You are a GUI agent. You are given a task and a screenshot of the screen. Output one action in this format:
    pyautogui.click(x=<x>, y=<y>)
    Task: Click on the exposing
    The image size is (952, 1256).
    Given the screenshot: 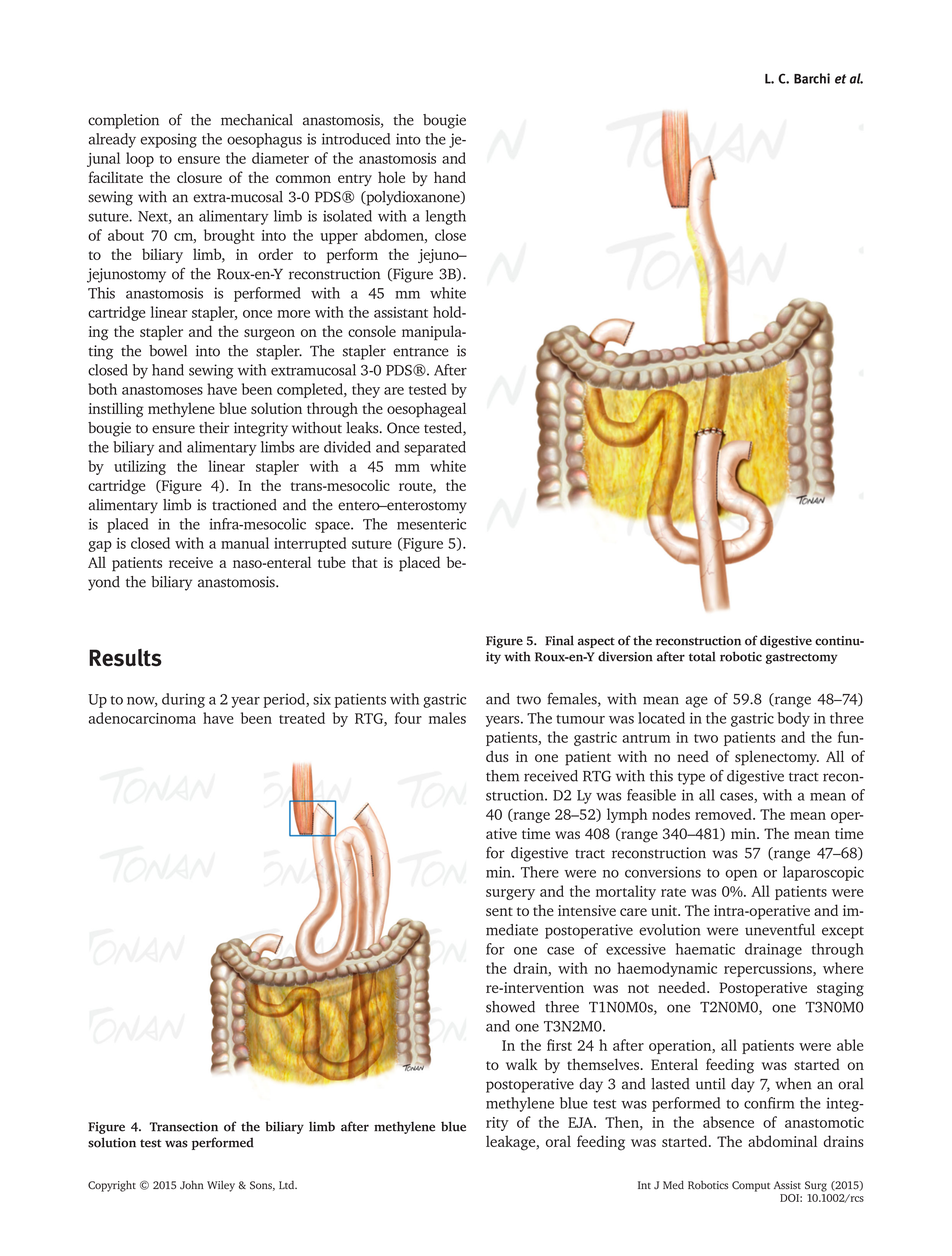 What is the action you would take?
    pyautogui.click(x=168, y=140)
